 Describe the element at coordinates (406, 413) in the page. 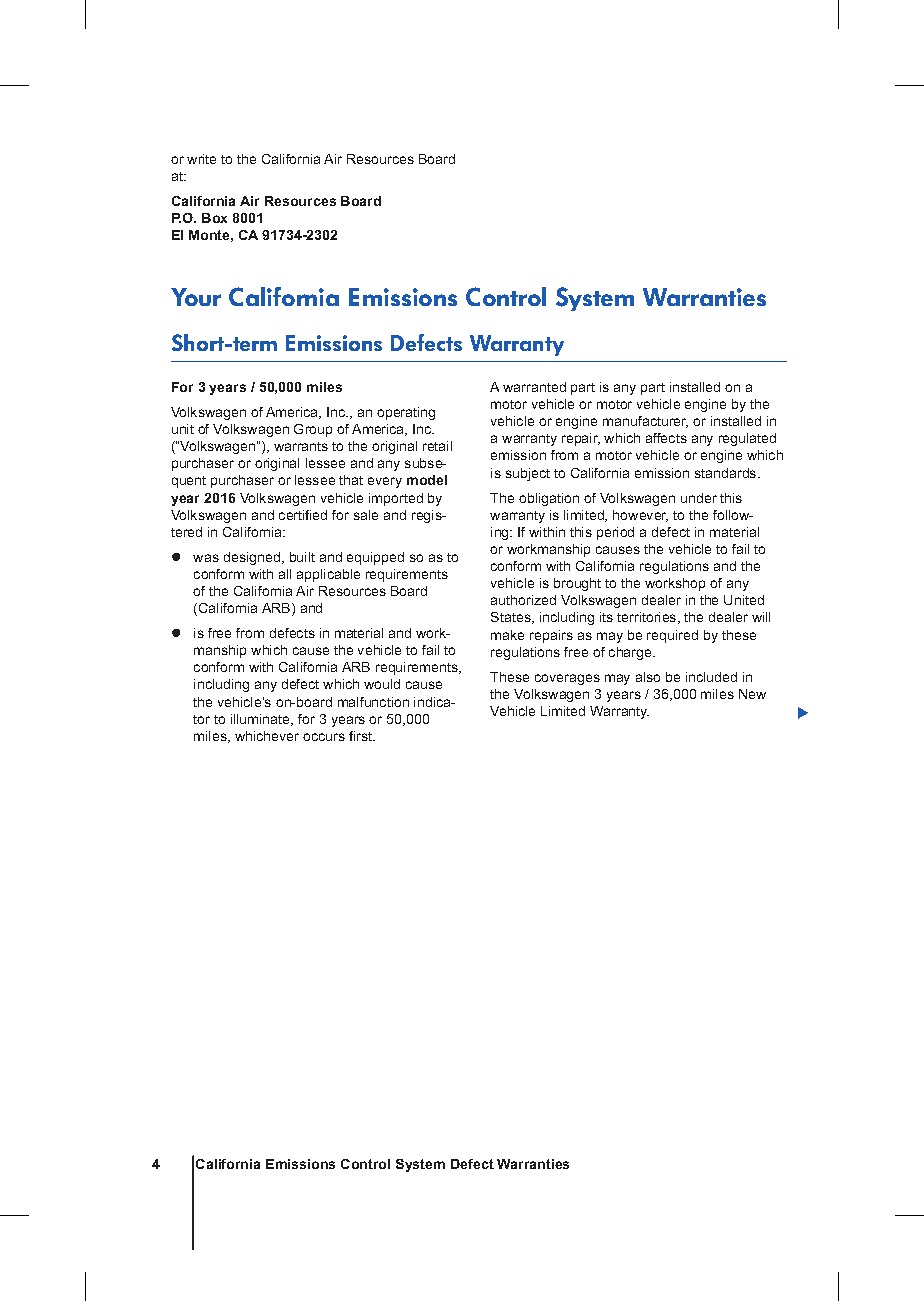

I see `operating` at that location.
